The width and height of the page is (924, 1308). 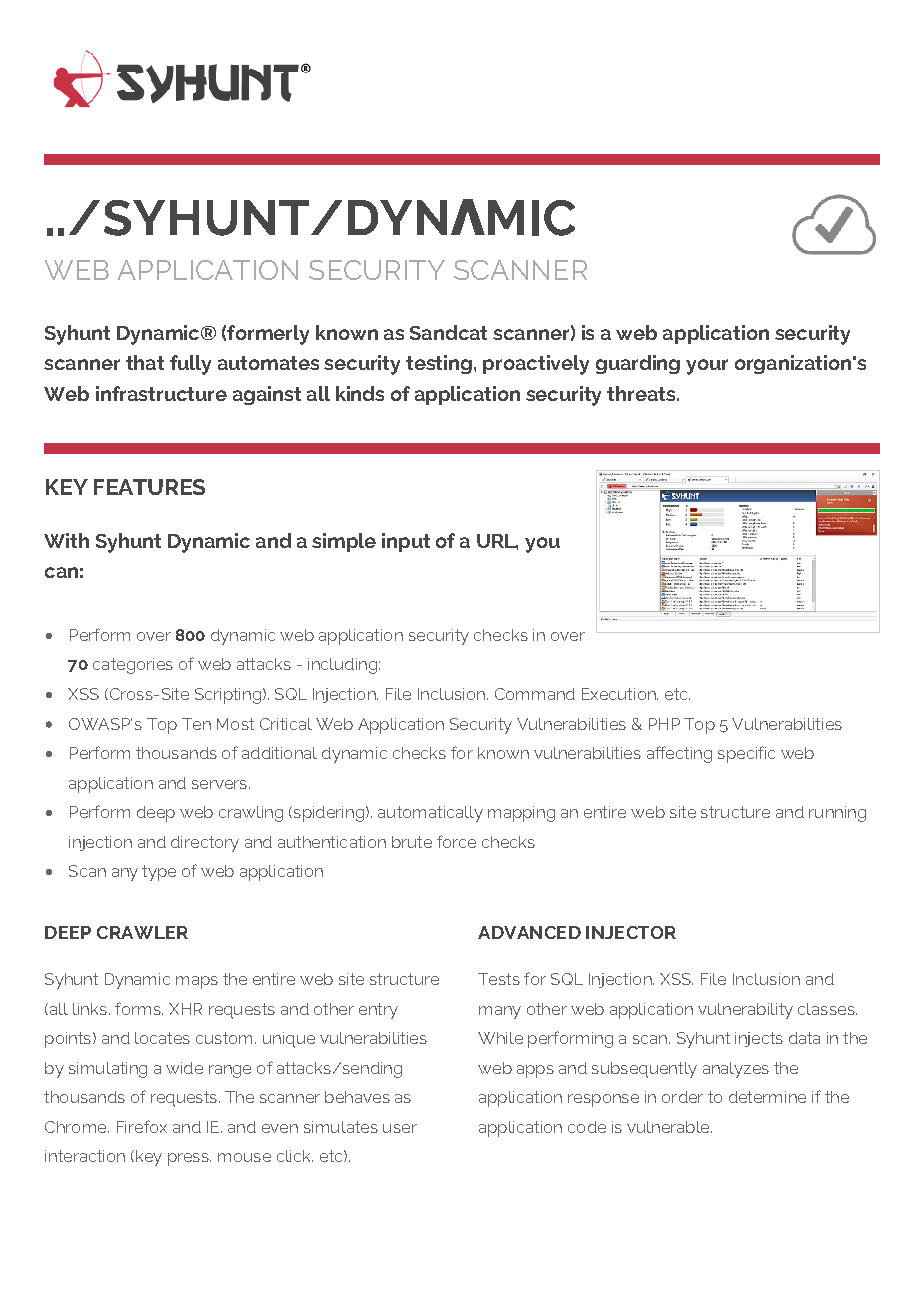 What do you see at coordinates (221, 784) in the page?
I see `servers` at bounding box center [221, 784].
